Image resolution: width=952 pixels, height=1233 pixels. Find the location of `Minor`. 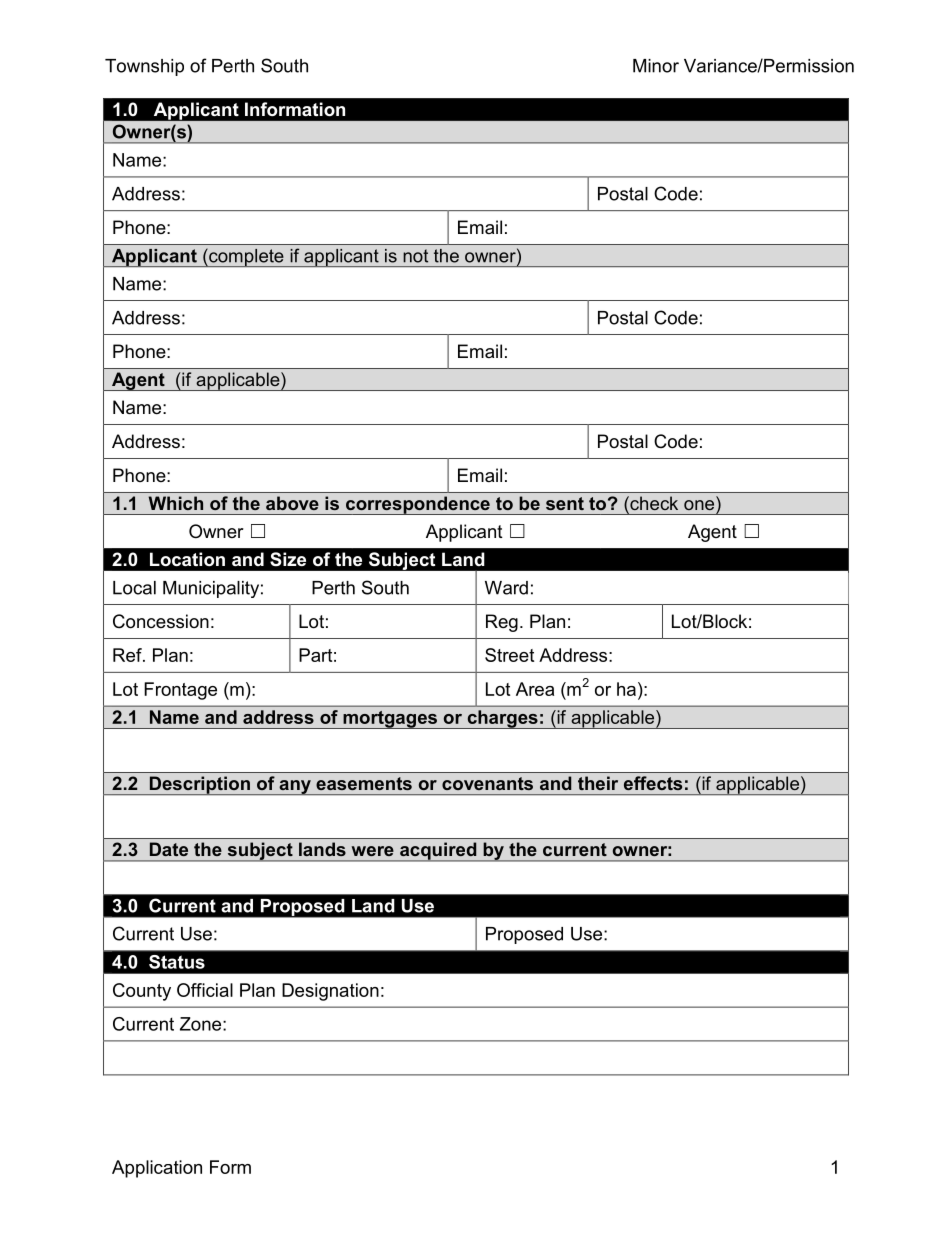

Minor is located at coordinates (656, 66).
